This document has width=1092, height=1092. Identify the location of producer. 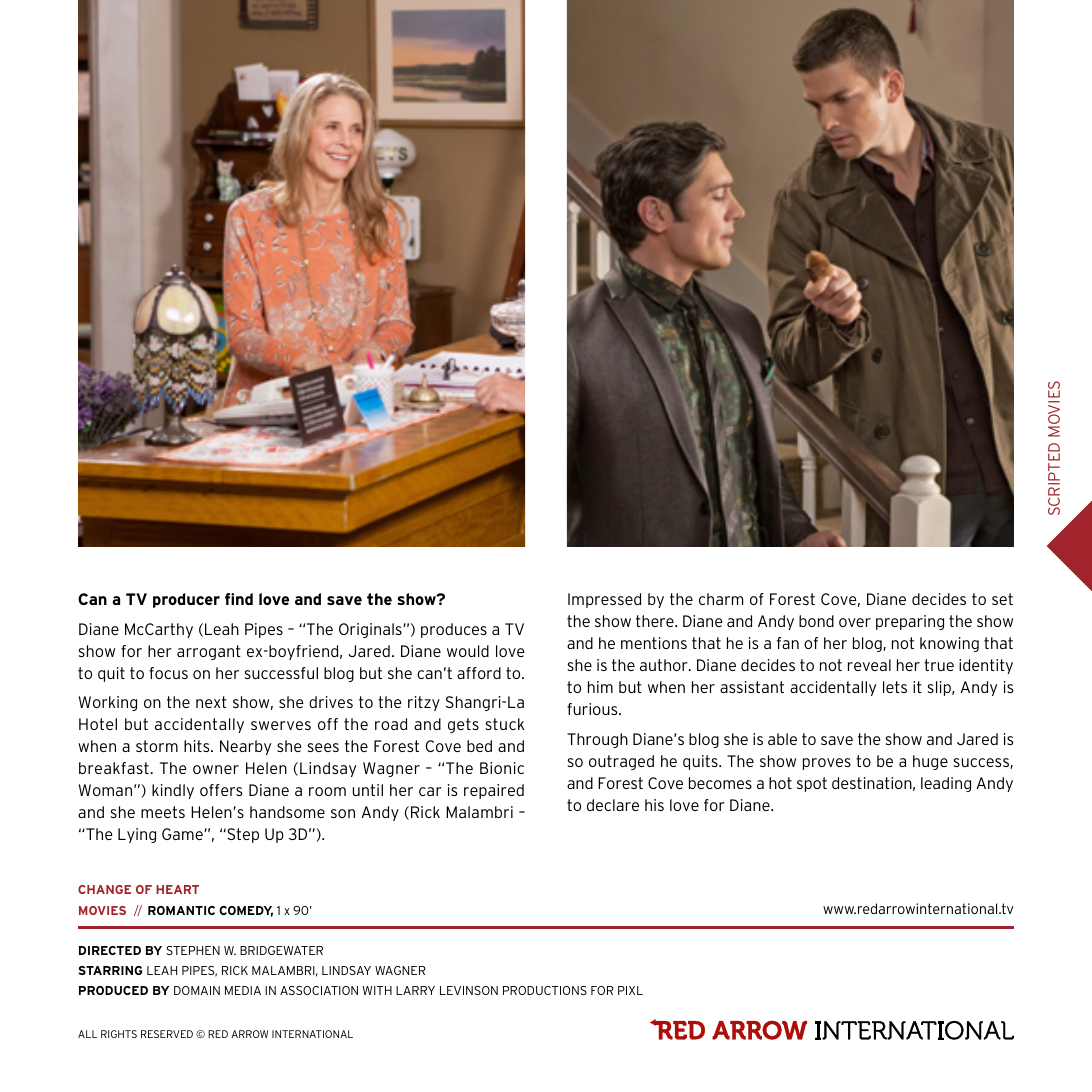
(186, 600).
